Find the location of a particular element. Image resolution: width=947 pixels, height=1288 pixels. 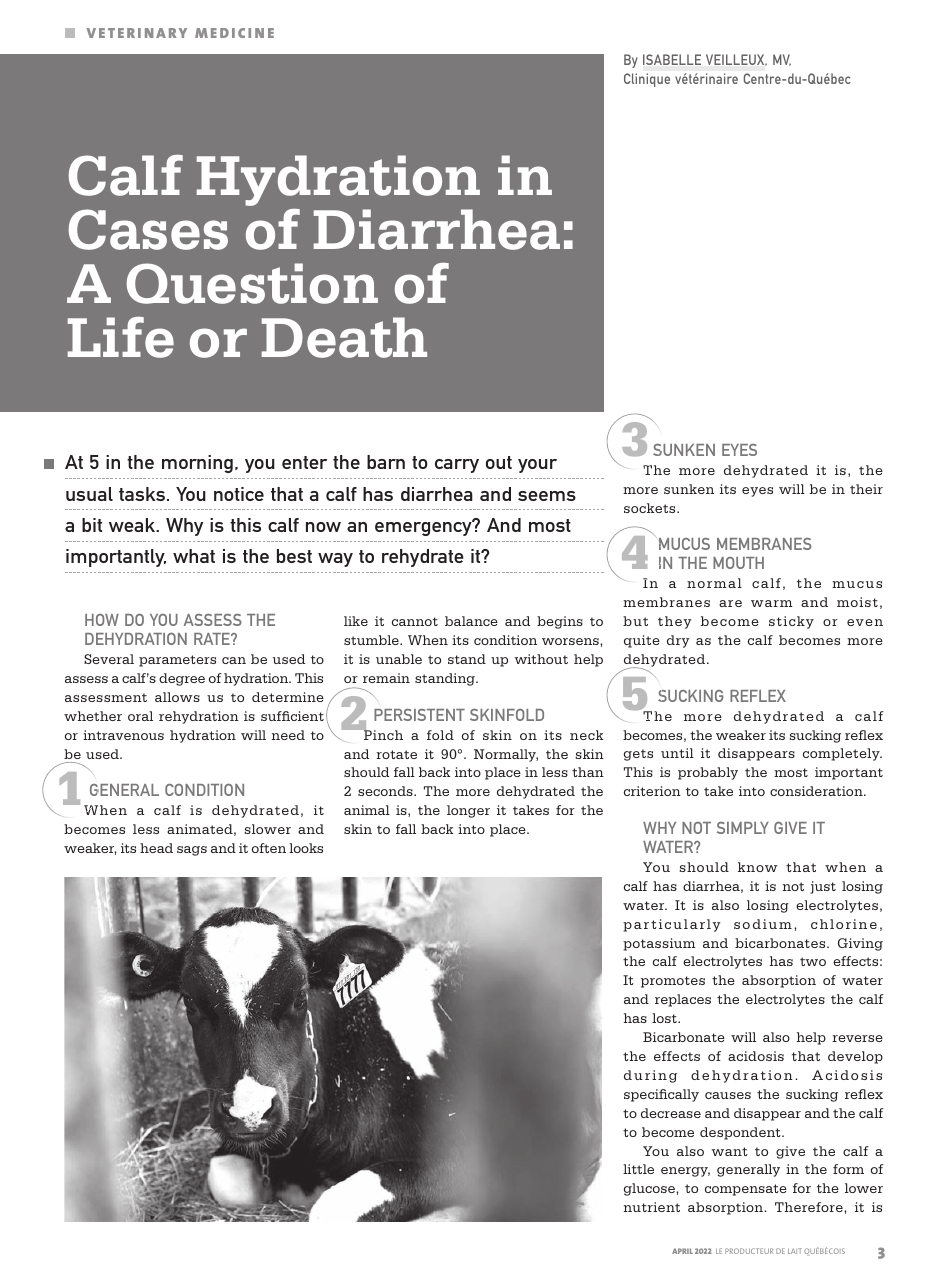

consideration is located at coordinates (817, 791).
